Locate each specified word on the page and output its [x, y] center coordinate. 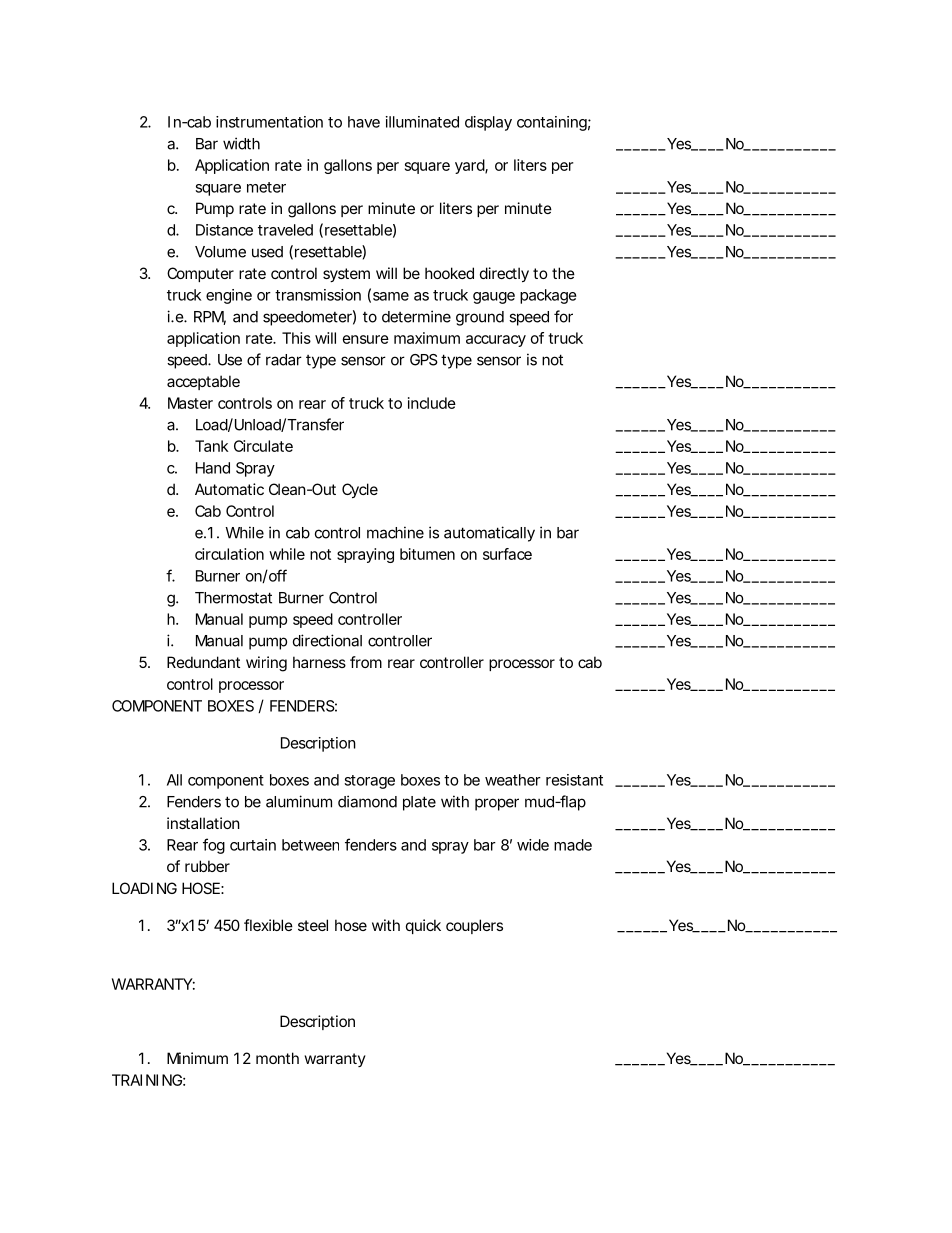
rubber [207, 866]
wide [533, 845]
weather [513, 780]
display [488, 123]
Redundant [203, 662]
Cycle [360, 490]
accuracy [496, 341]
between [310, 845]
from [366, 662]
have [364, 122]
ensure [366, 339]
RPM [210, 318]
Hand [213, 468]
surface [507, 554]
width [241, 143]
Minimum [197, 1058]
